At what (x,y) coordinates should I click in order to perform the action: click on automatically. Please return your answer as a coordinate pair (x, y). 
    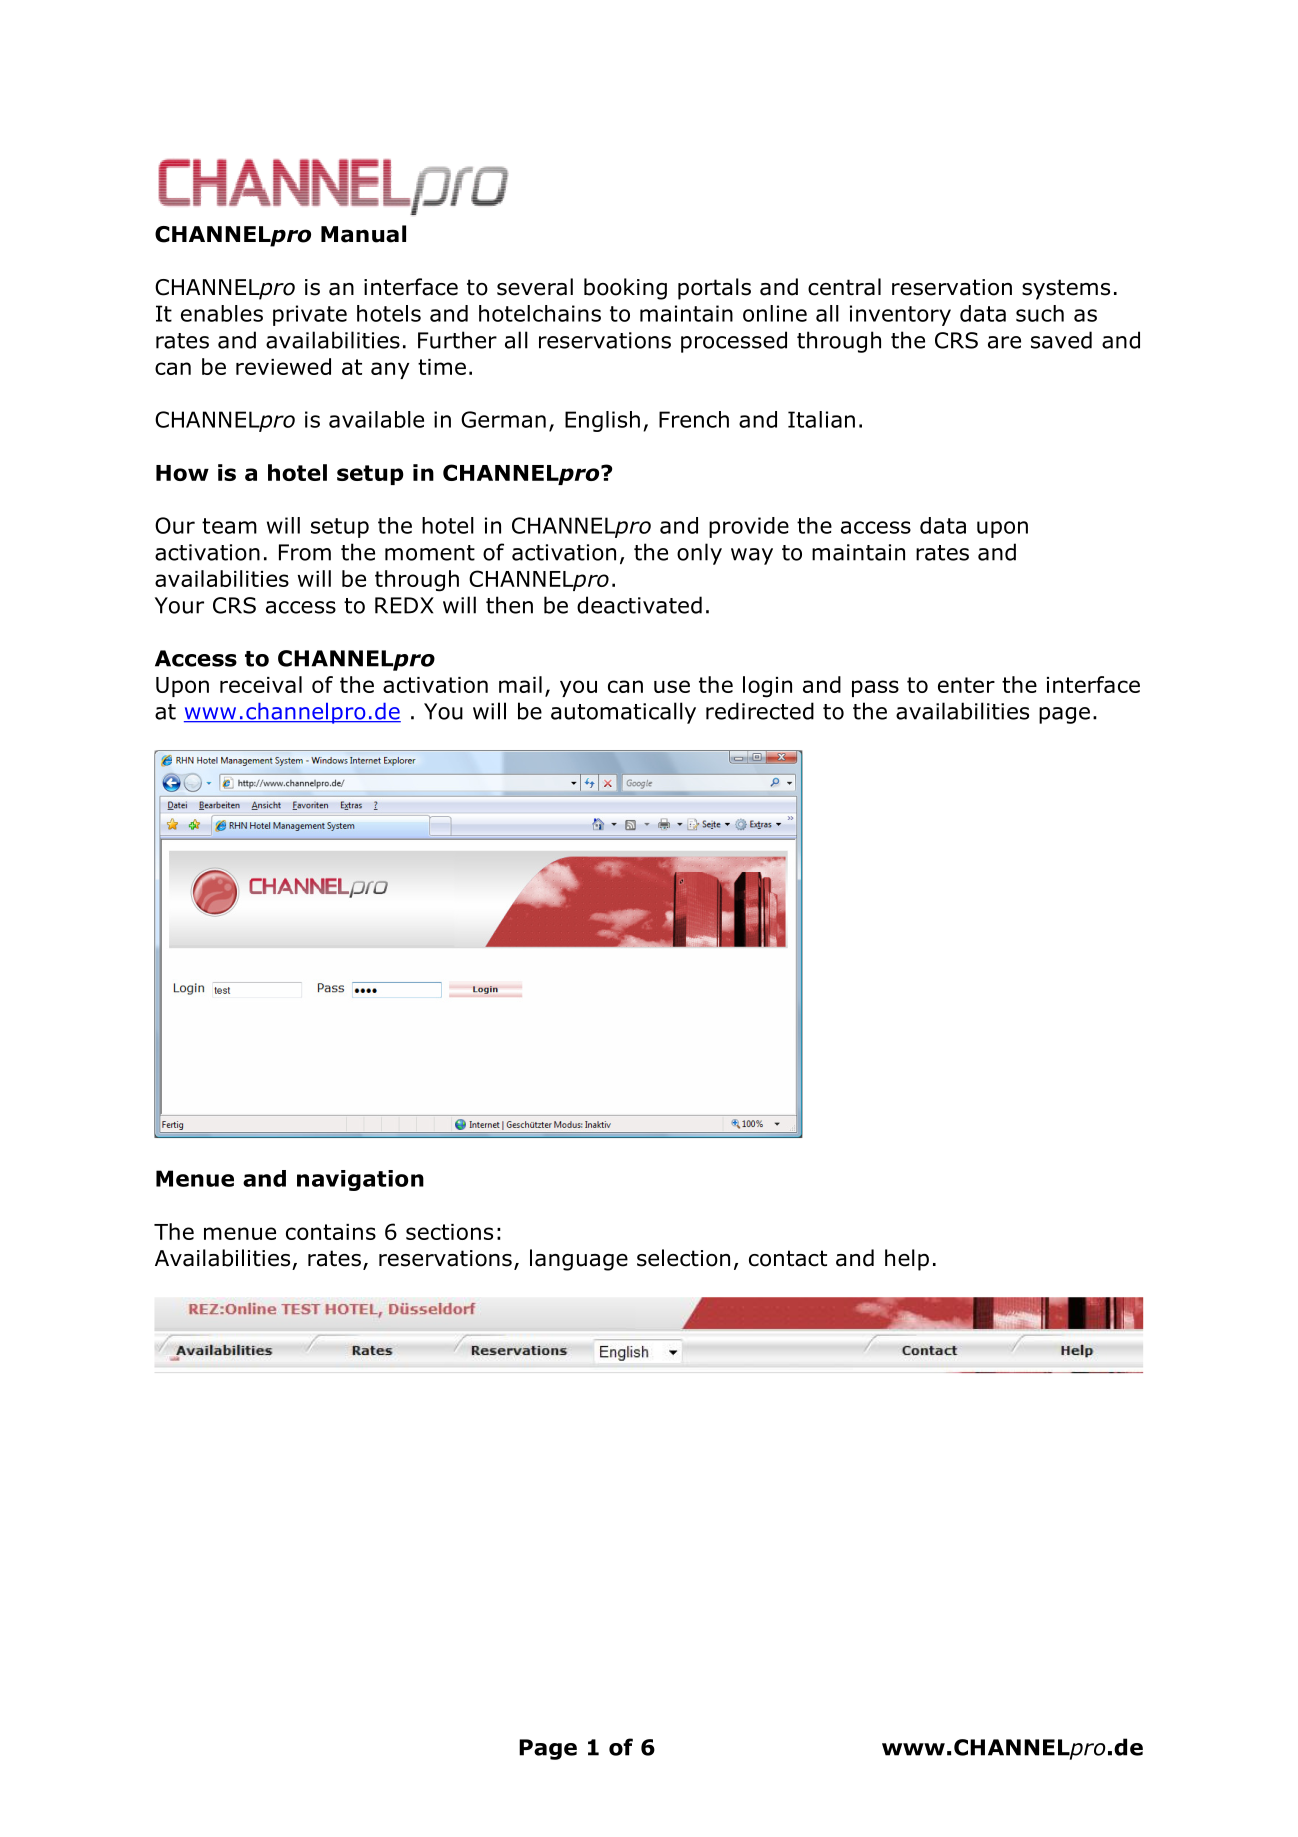
    Looking at the image, I should click on (623, 713).
